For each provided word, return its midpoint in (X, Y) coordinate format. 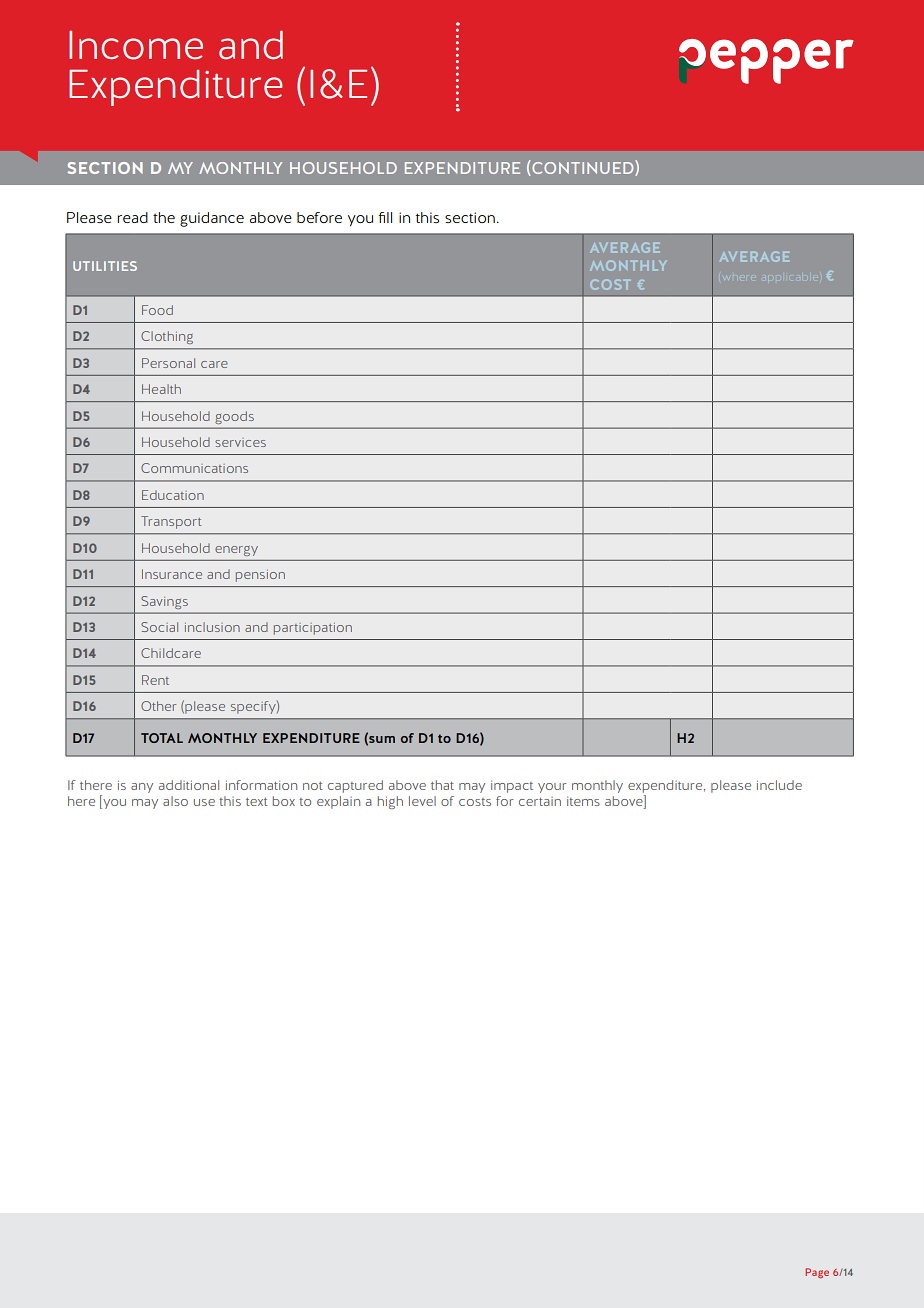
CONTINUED (584, 168)
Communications (194, 468)
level (422, 801)
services (240, 442)
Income (136, 45)
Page (817, 1273)
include (779, 785)
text (257, 802)
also (175, 801)
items (583, 801)
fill (385, 217)
